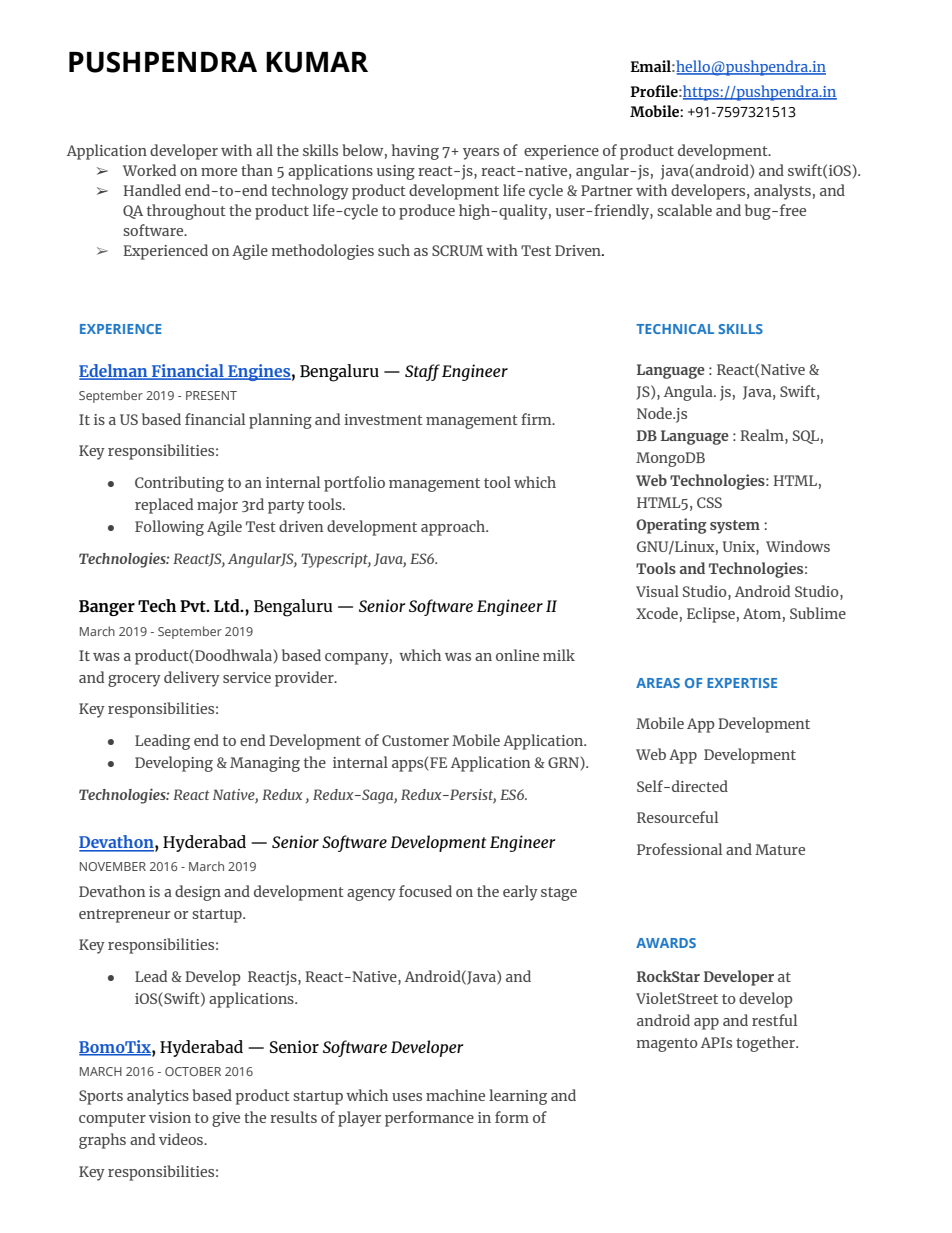 Image resolution: width=952 pixels, height=1233 pixels. Describe the element at coordinates (782, 192) in the screenshot. I see `analysts` at that location.
